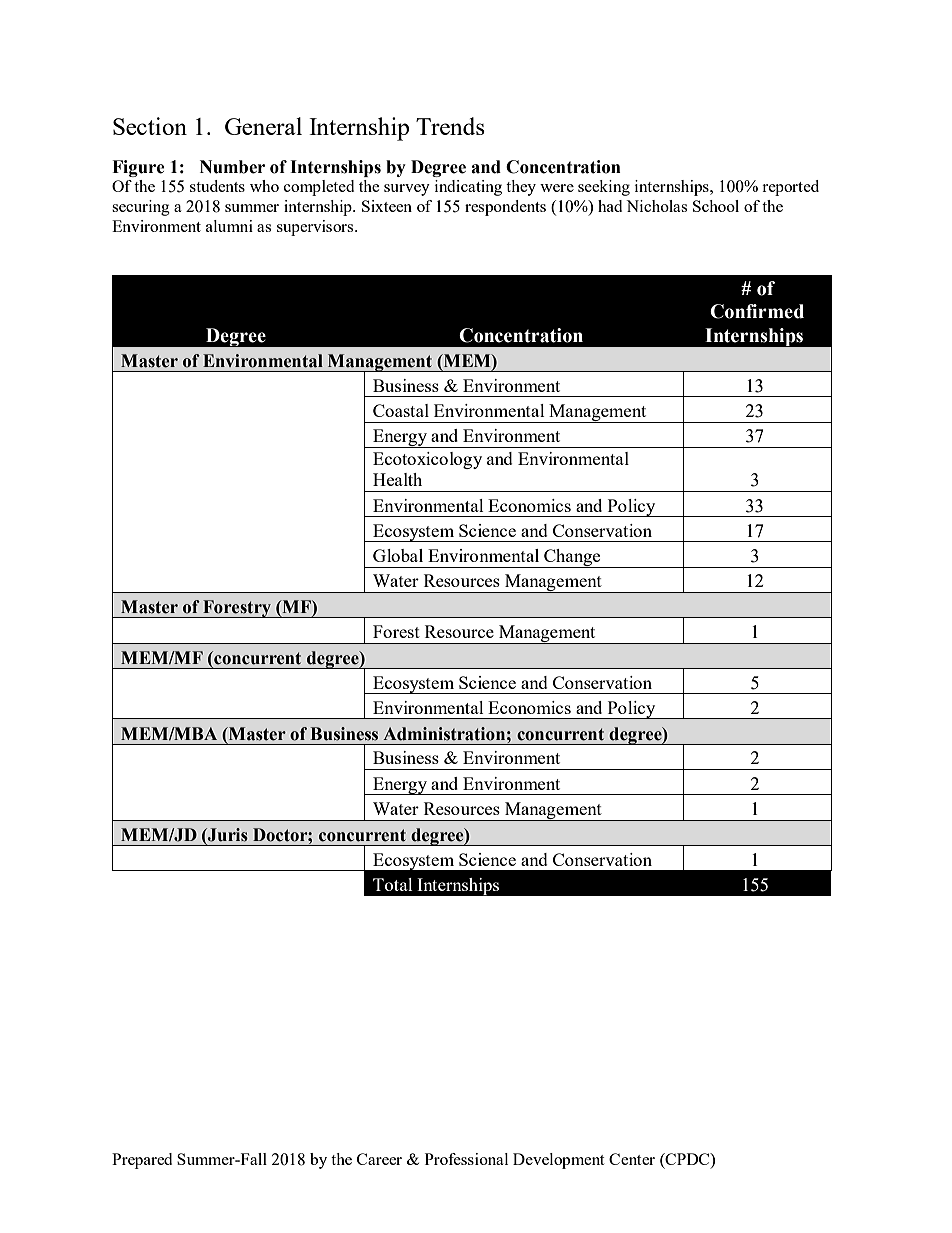 The height and width of the image is (1233, 952). What do you see at coordinates (716, 206) in the image?
I see `School` at bounding box center [716, 206].
